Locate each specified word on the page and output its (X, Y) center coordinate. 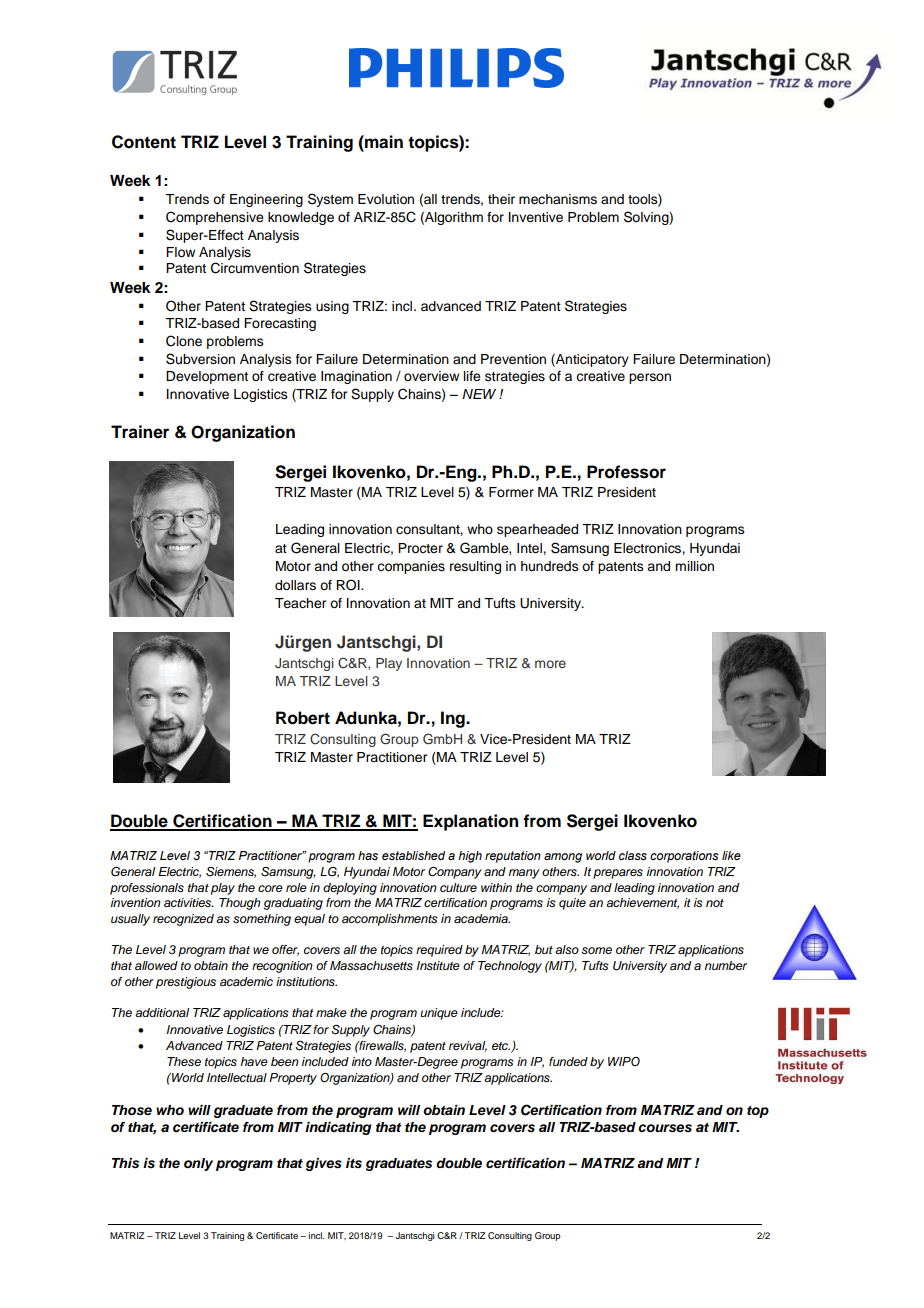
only (198, 1164)
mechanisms (558, 199)
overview (431, 376)
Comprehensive (215, 218)
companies (411, 567)
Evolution (386, 199)
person (650, 378)
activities (189, 902)
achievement (642, 903)
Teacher (300, 603)
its (354, 1163)
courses (665, 1128)
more (550, 664)
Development (207, 377)
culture (458, 887)
